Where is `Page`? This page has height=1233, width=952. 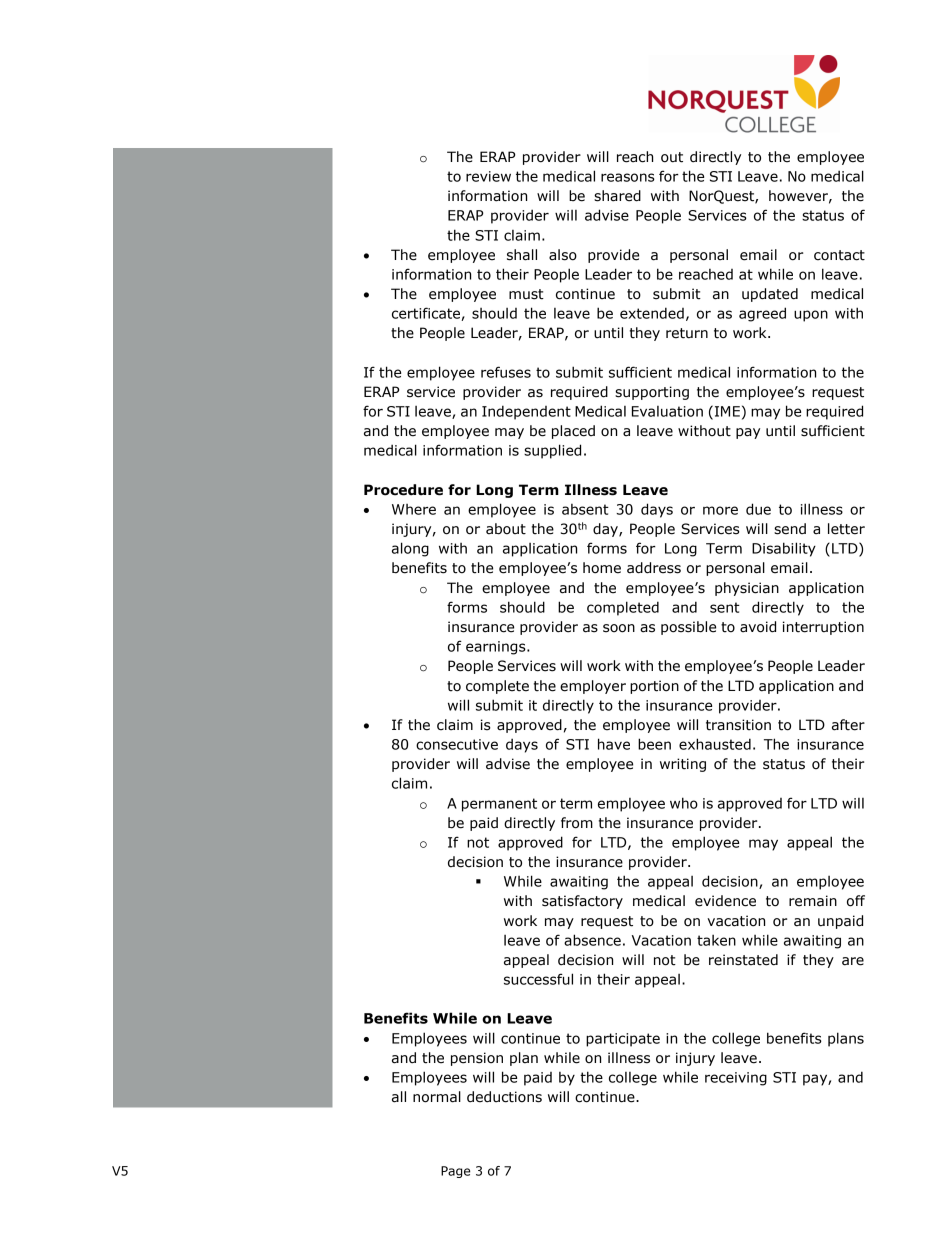
Page is located at coordinates (455, 1172).
